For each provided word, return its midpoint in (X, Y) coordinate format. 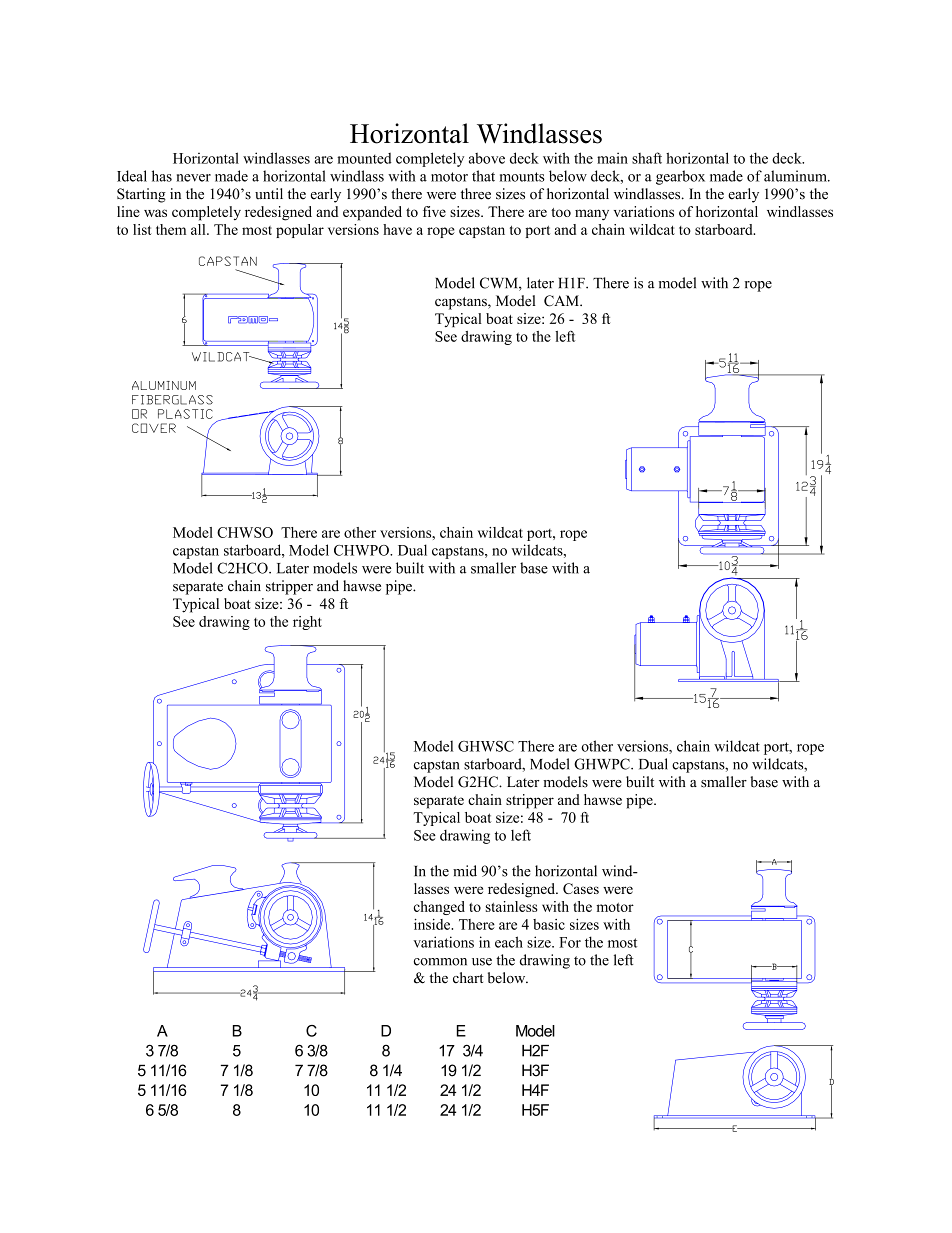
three (476, 194)
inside (433, 924)
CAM (562, 301)
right (307, 623)
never (193, 178)
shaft (647, 158)
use (482, 962)
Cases (581, 888)
